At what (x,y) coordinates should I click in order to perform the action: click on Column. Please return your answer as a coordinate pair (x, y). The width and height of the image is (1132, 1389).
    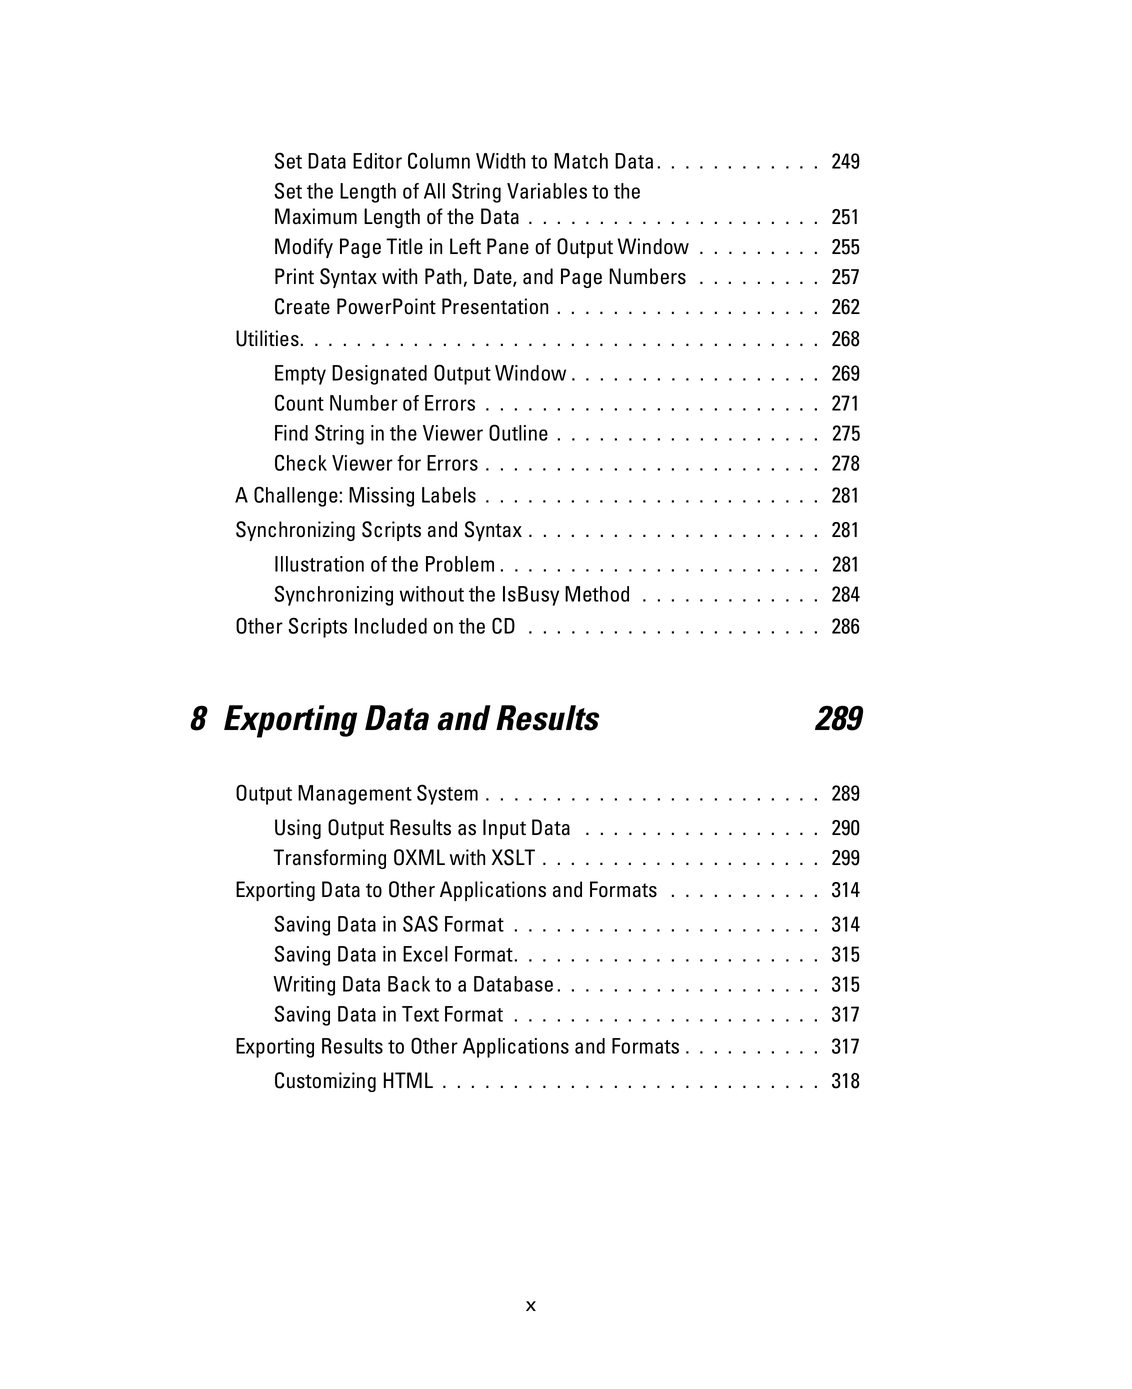
    Looking at the image, I should click on (439, 160).
